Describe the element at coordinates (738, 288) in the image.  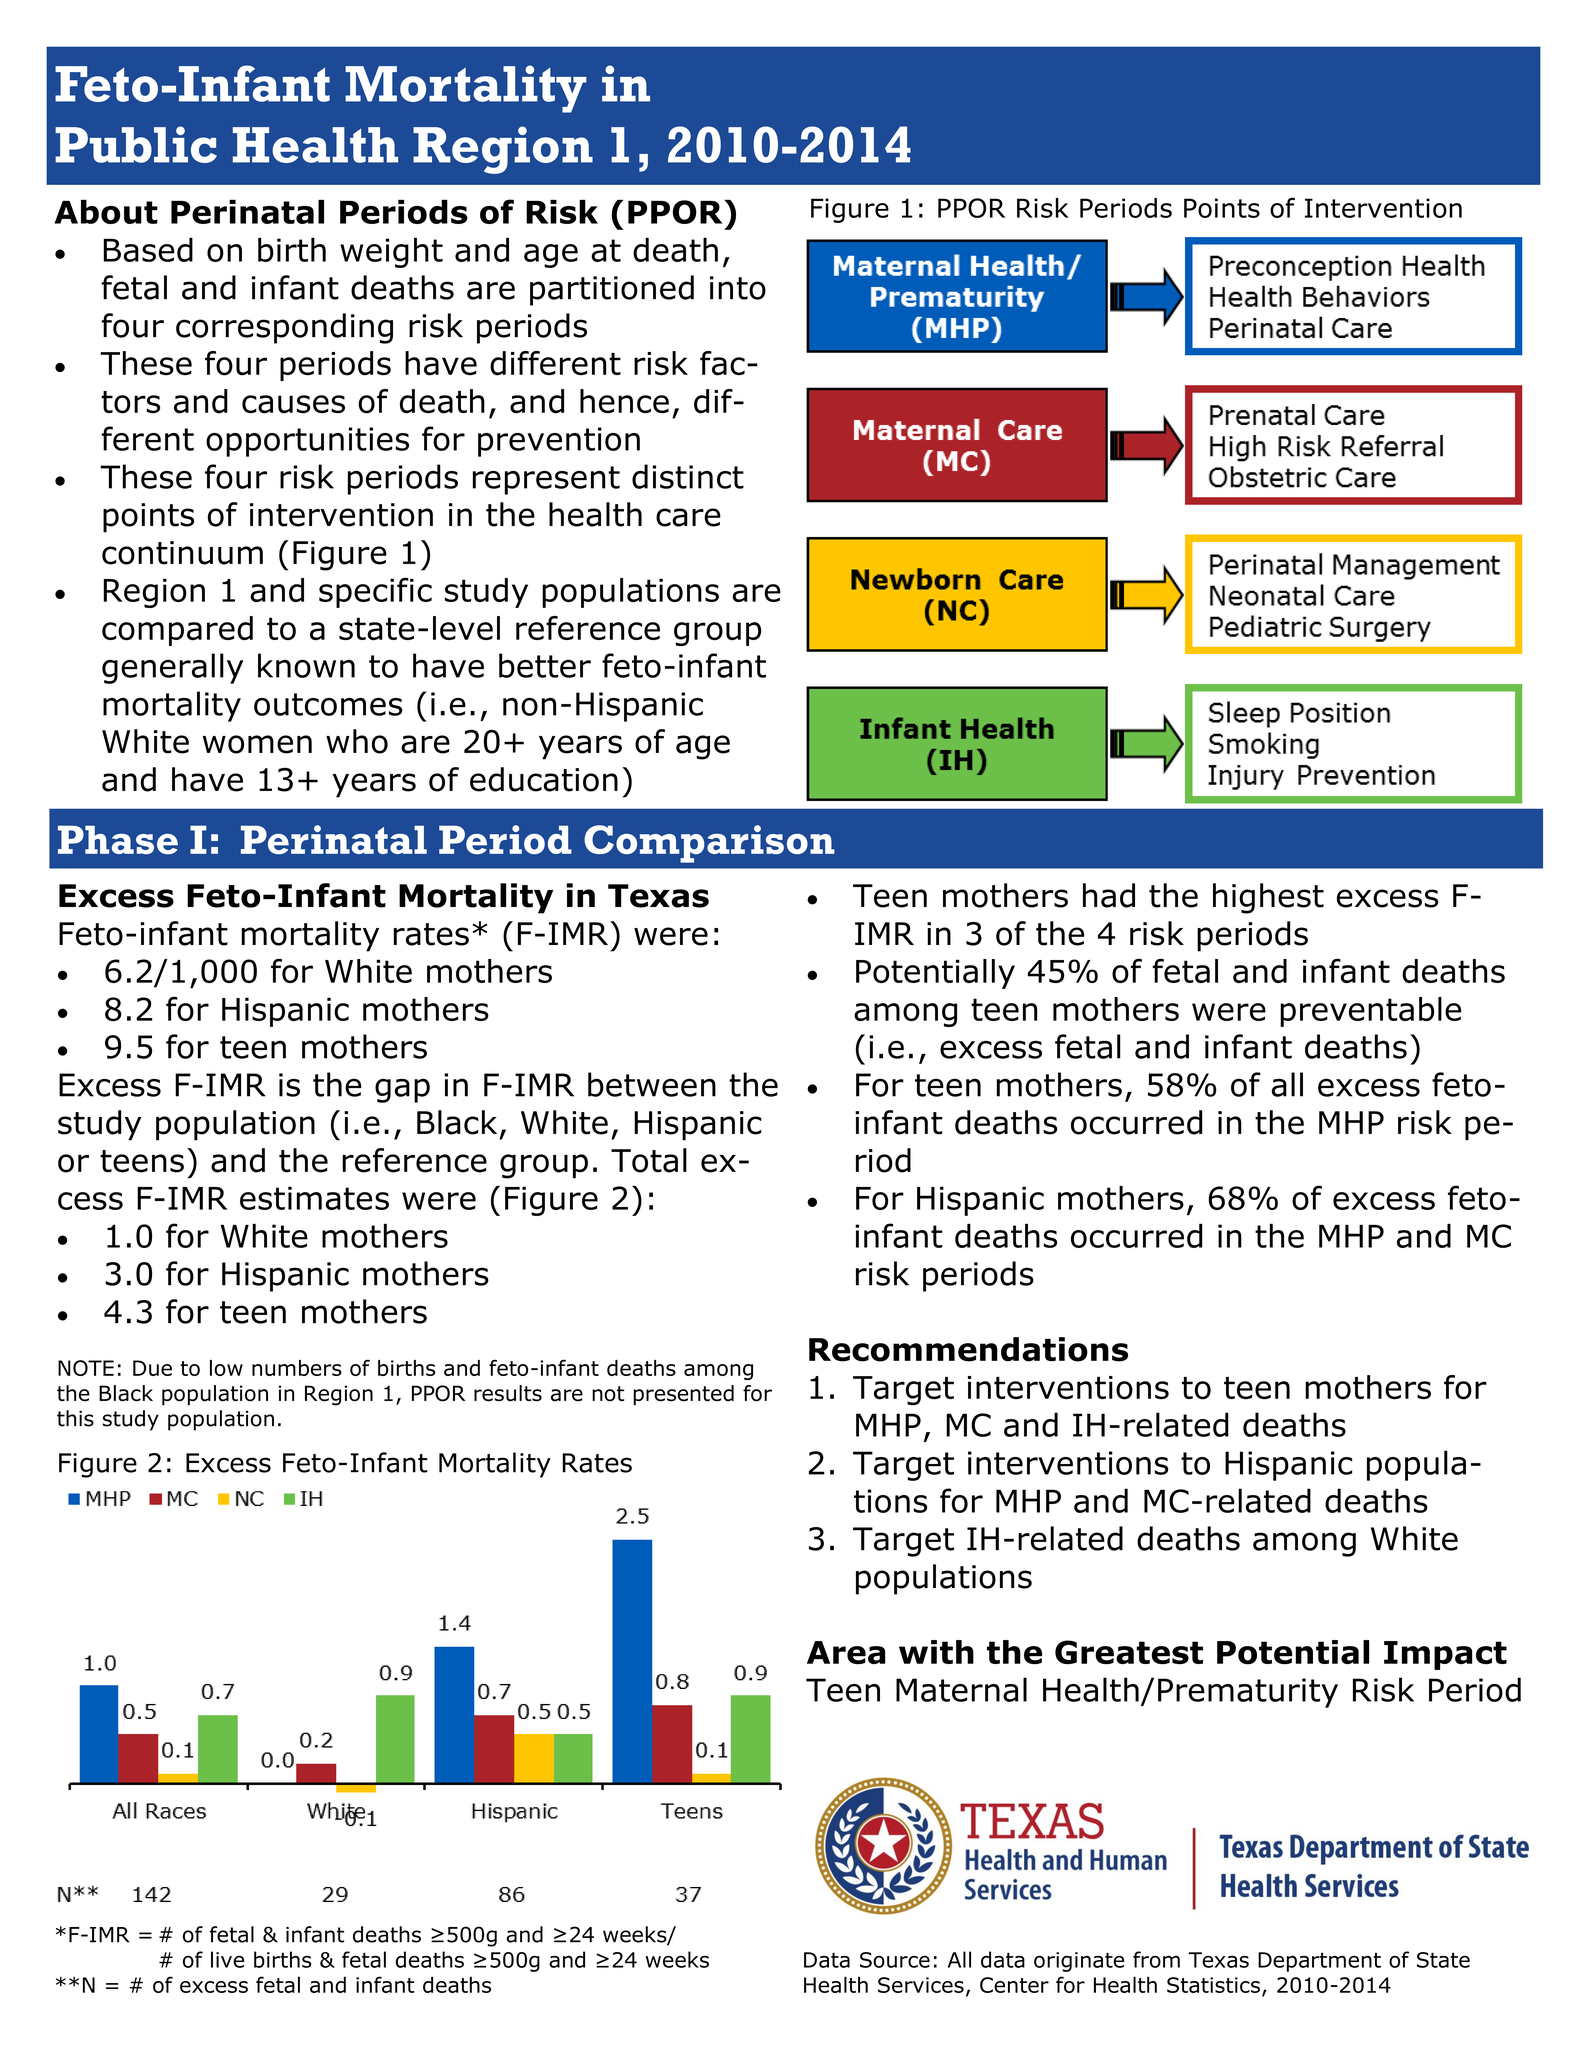
I see `into` at that location.
